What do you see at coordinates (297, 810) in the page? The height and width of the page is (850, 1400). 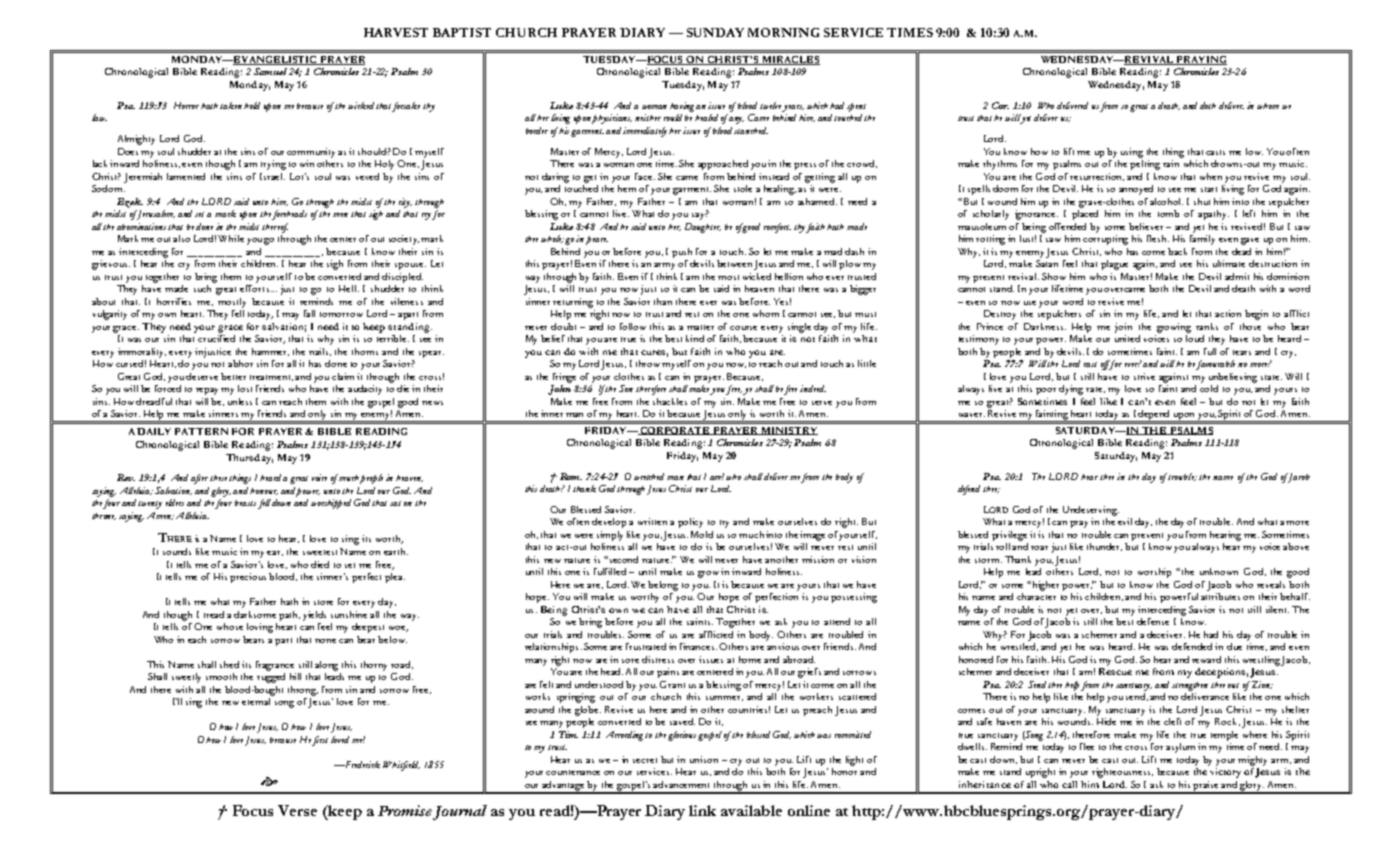 I see `Verse` at bounding box center [297, 810].
